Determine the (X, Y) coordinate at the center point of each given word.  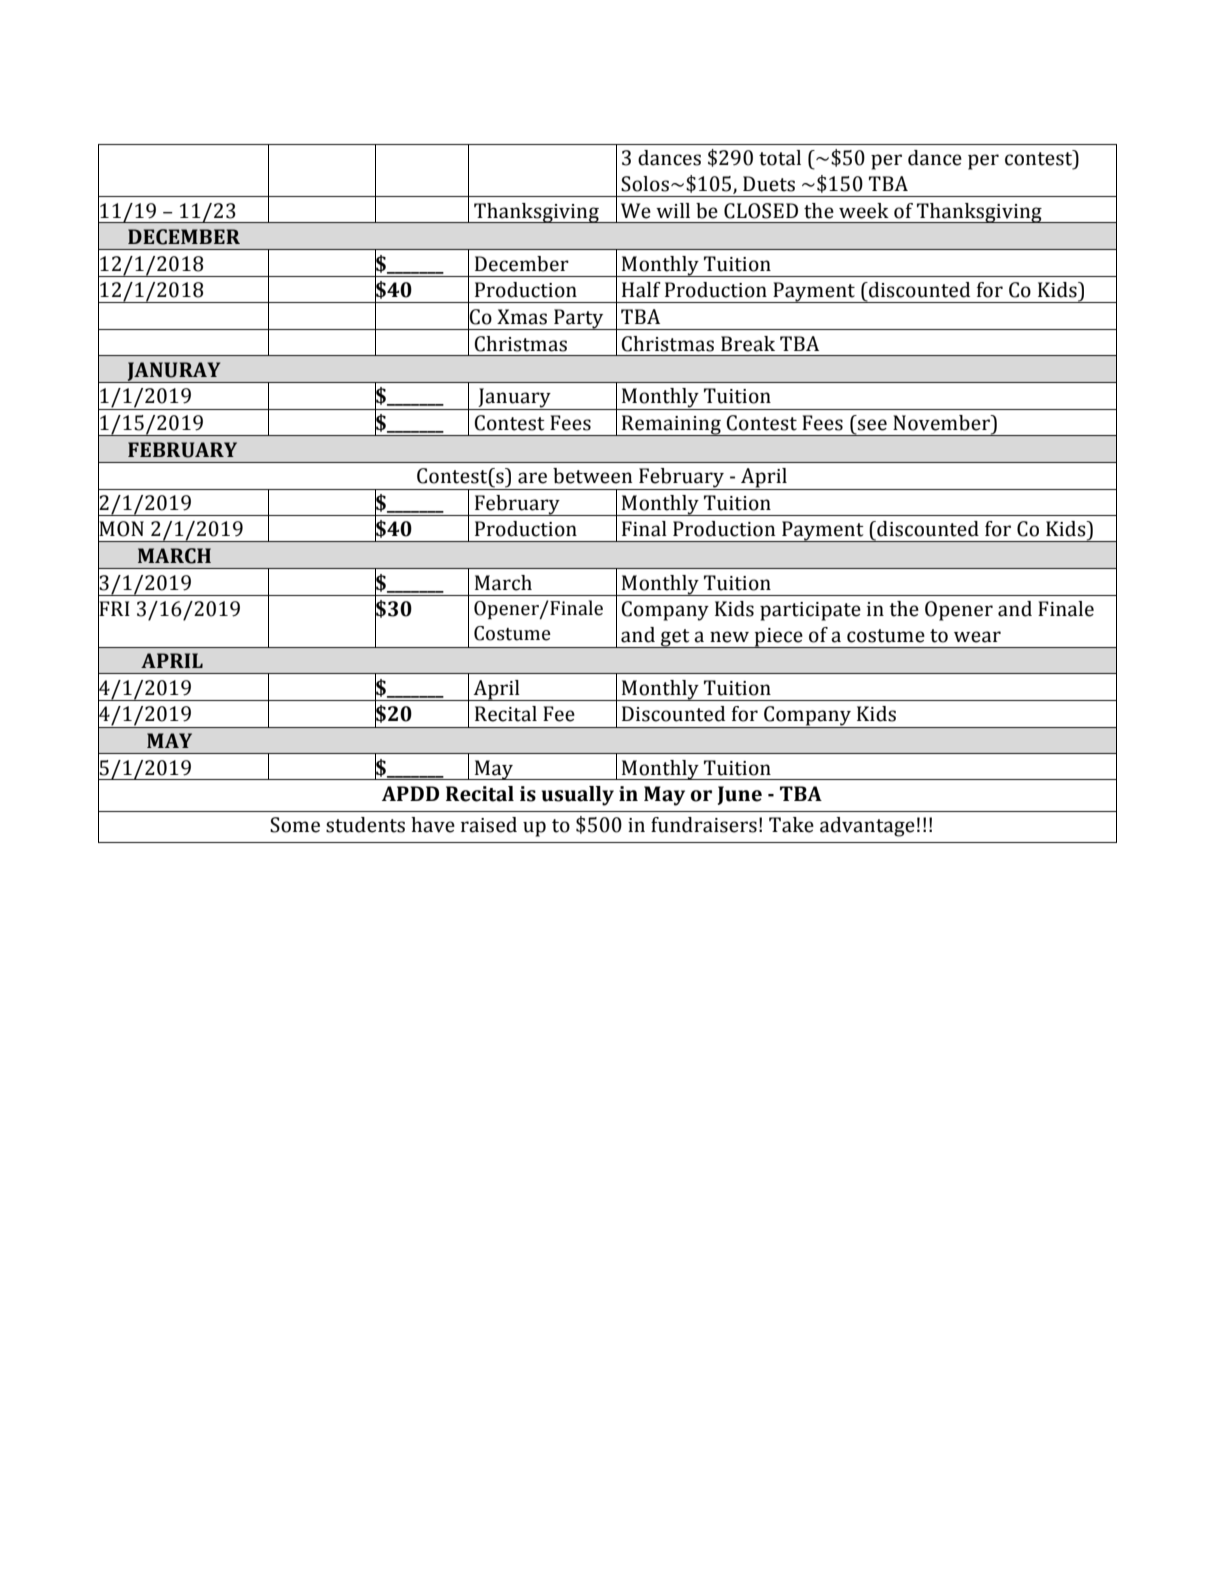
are (532, 478)
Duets (769, 184)
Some (295, 825)
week (864, 211)
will (673, 210)
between (592, 476)
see (872, 425)
